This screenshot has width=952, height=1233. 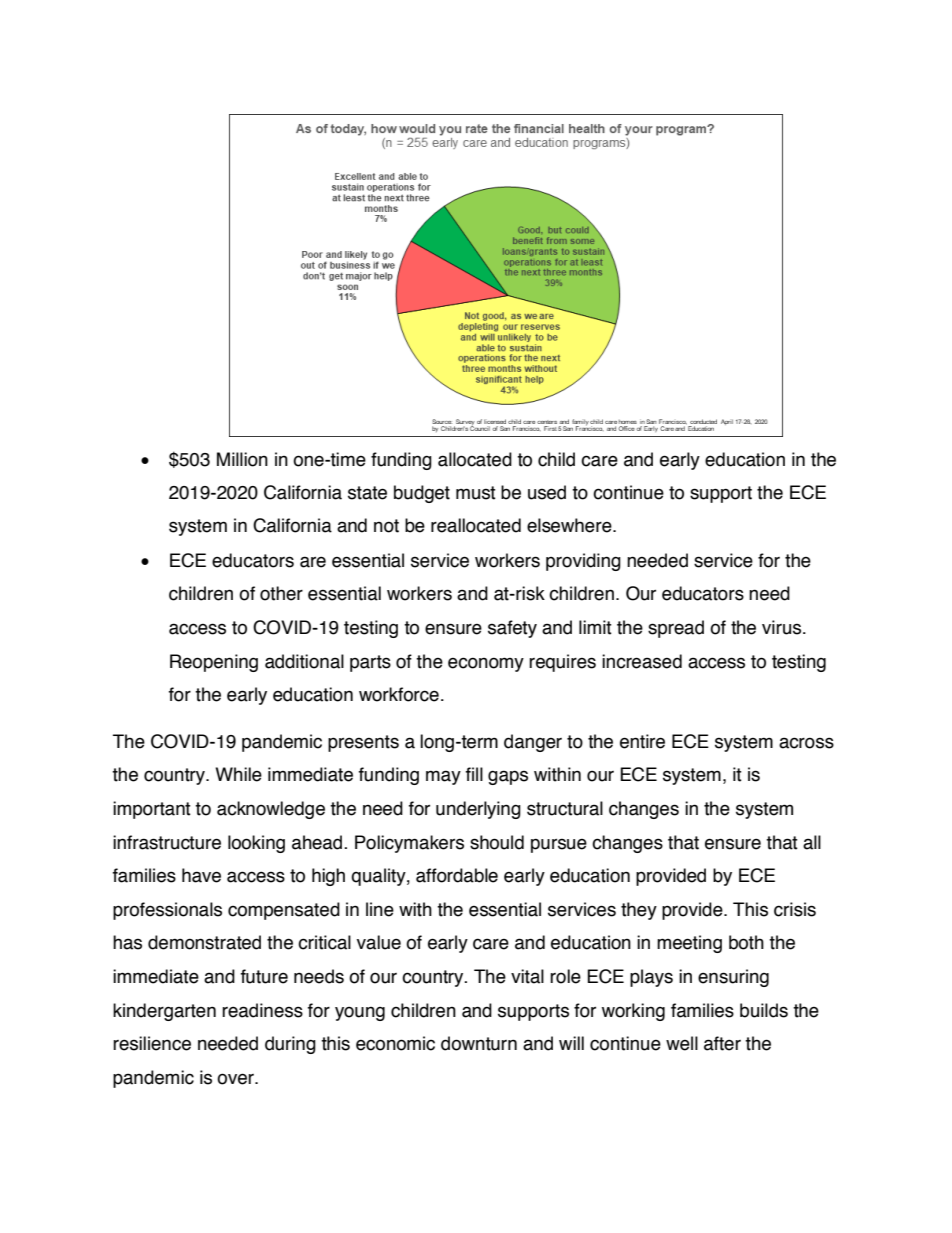 What do you see at coordinates (214, 663) in the screenshot?
I see `Reopening` at bounding box center [214, 663].
